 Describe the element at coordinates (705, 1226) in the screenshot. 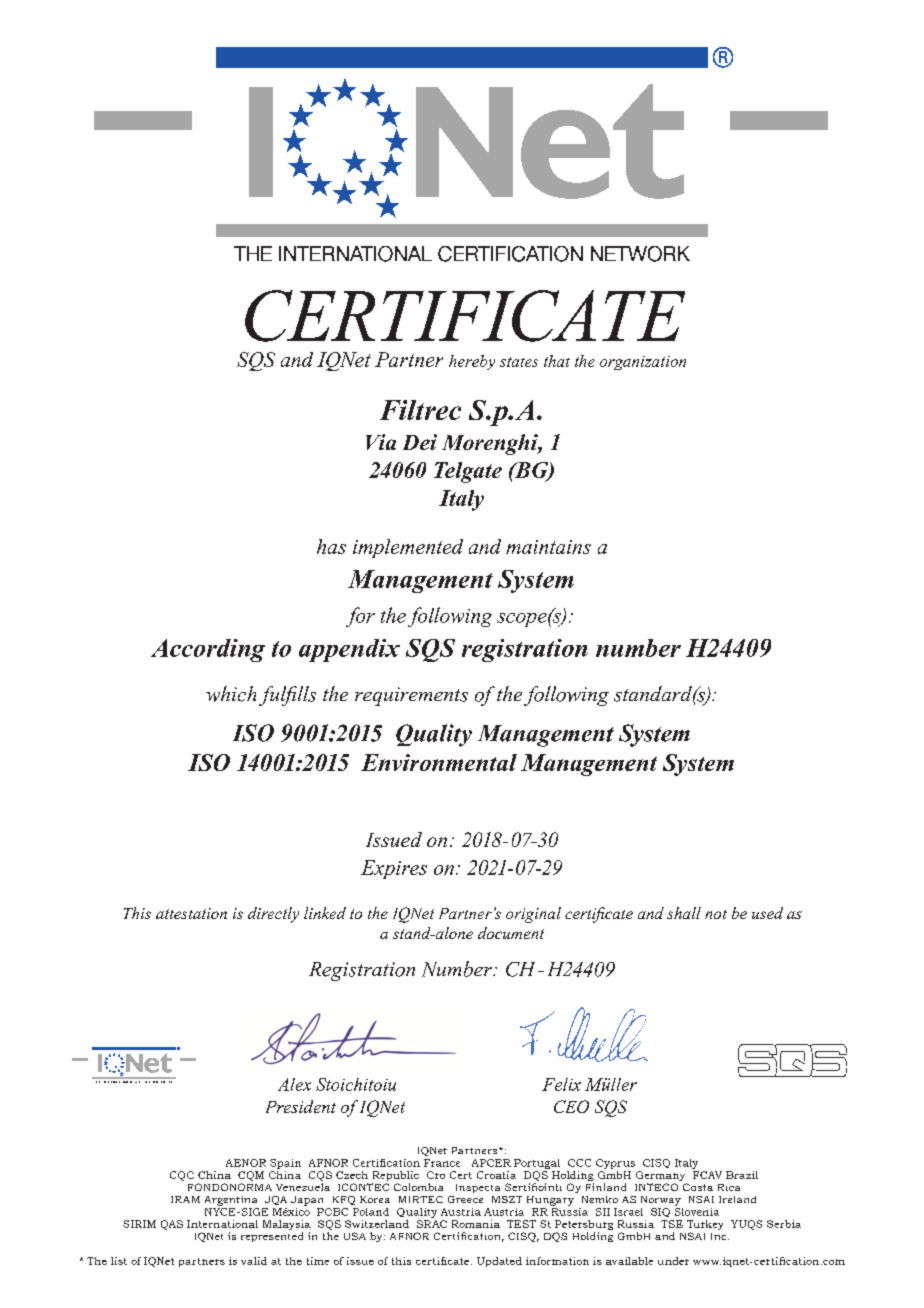

I see `Turkey` at that location.
